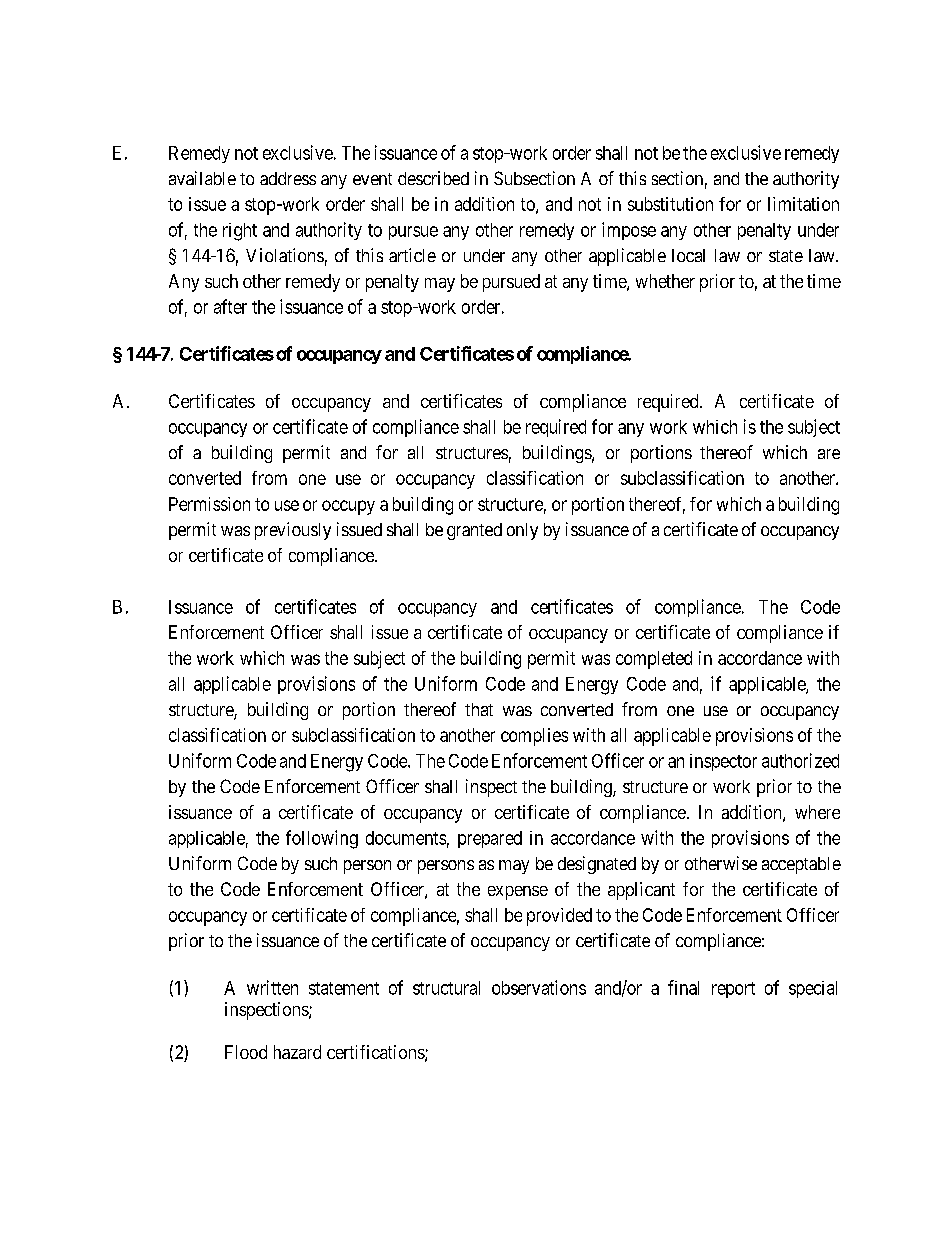  What do you see at coordinates (209, 504) in the document?
I see `Permission` at bounding box center [209, 504].
